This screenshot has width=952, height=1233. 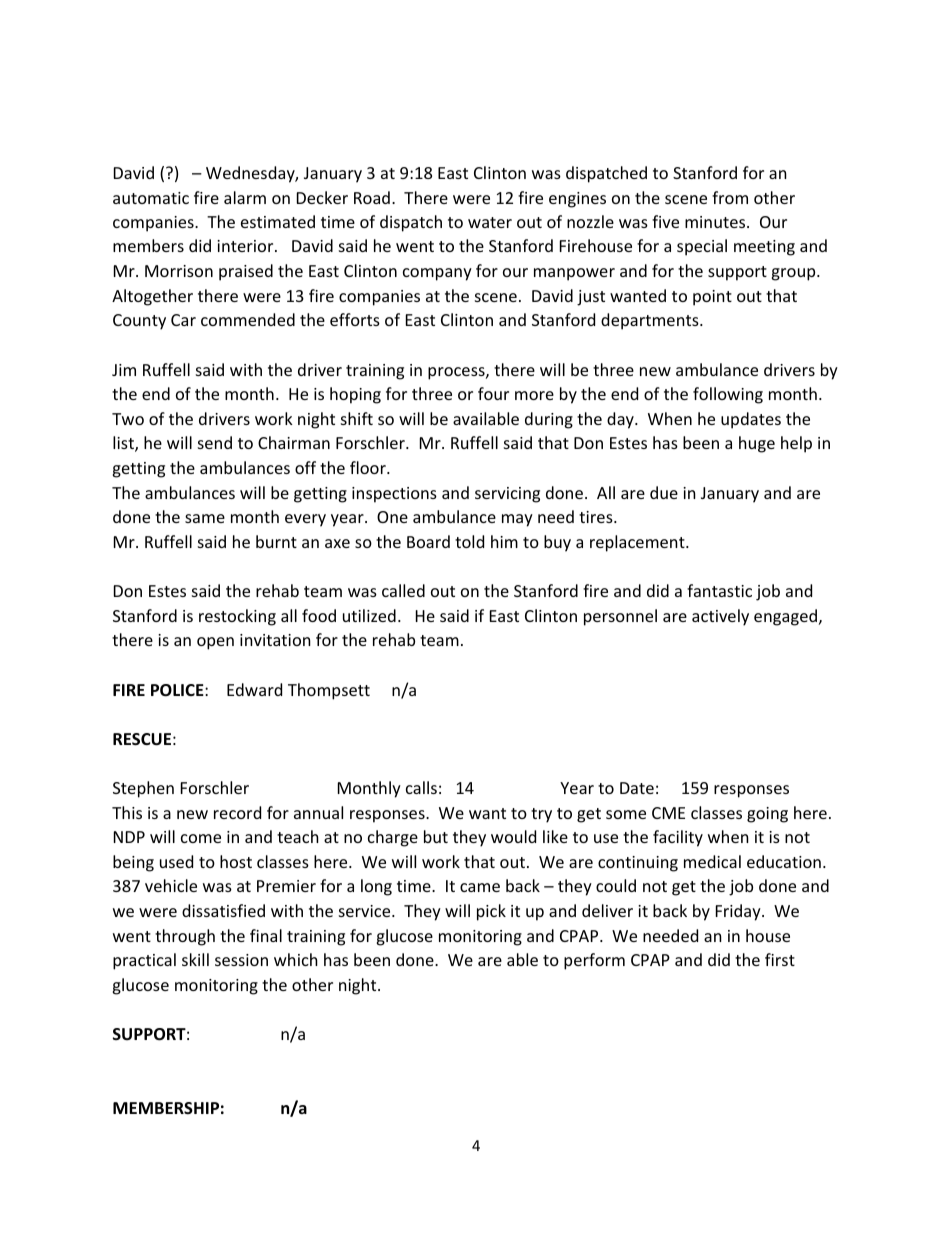 What do you see at coordinates (403, 590) in the screenshot?
I see `called` at bounding box center [403, 590].
